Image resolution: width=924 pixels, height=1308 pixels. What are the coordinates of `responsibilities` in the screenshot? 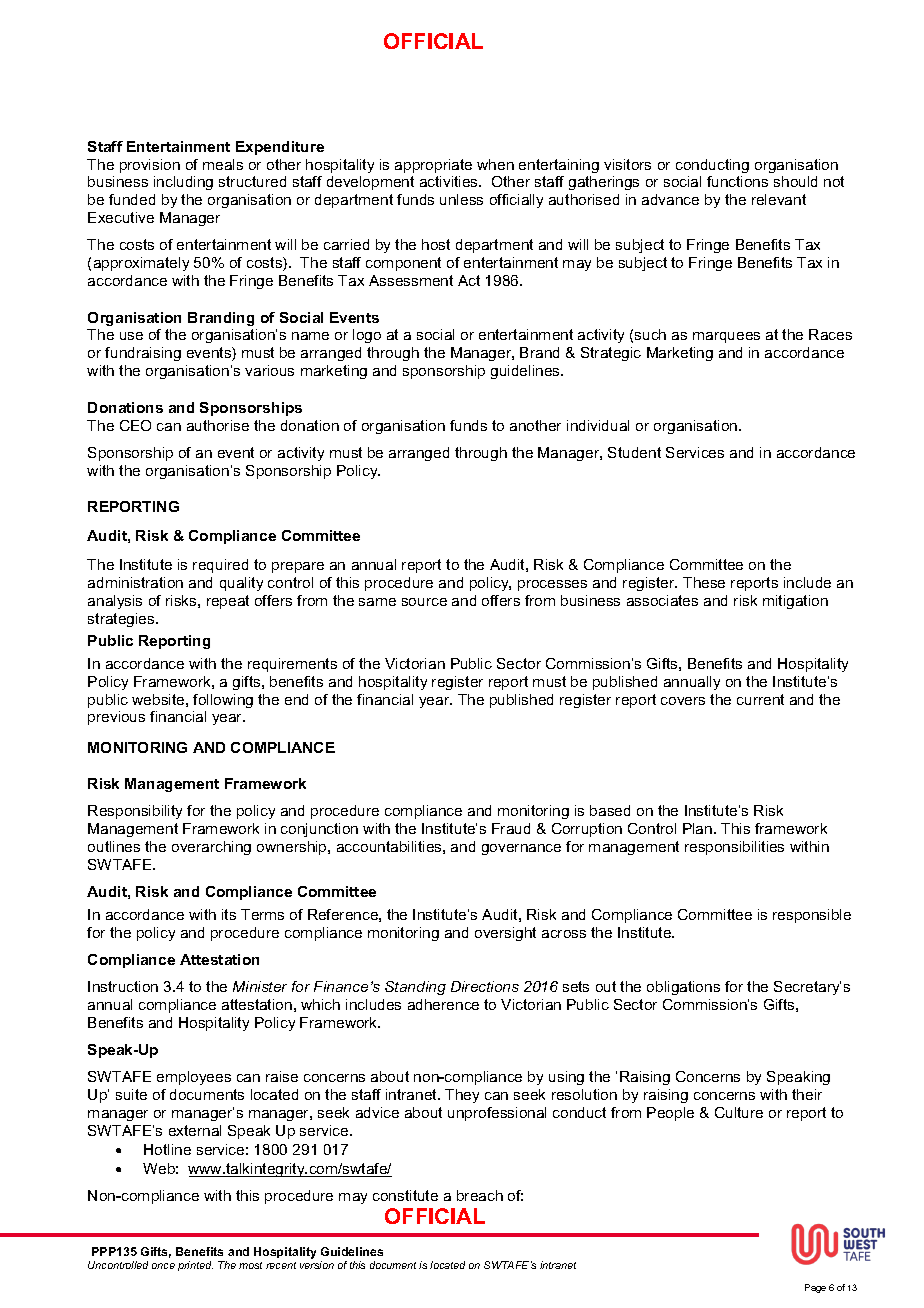 It's located at (734, 848).
